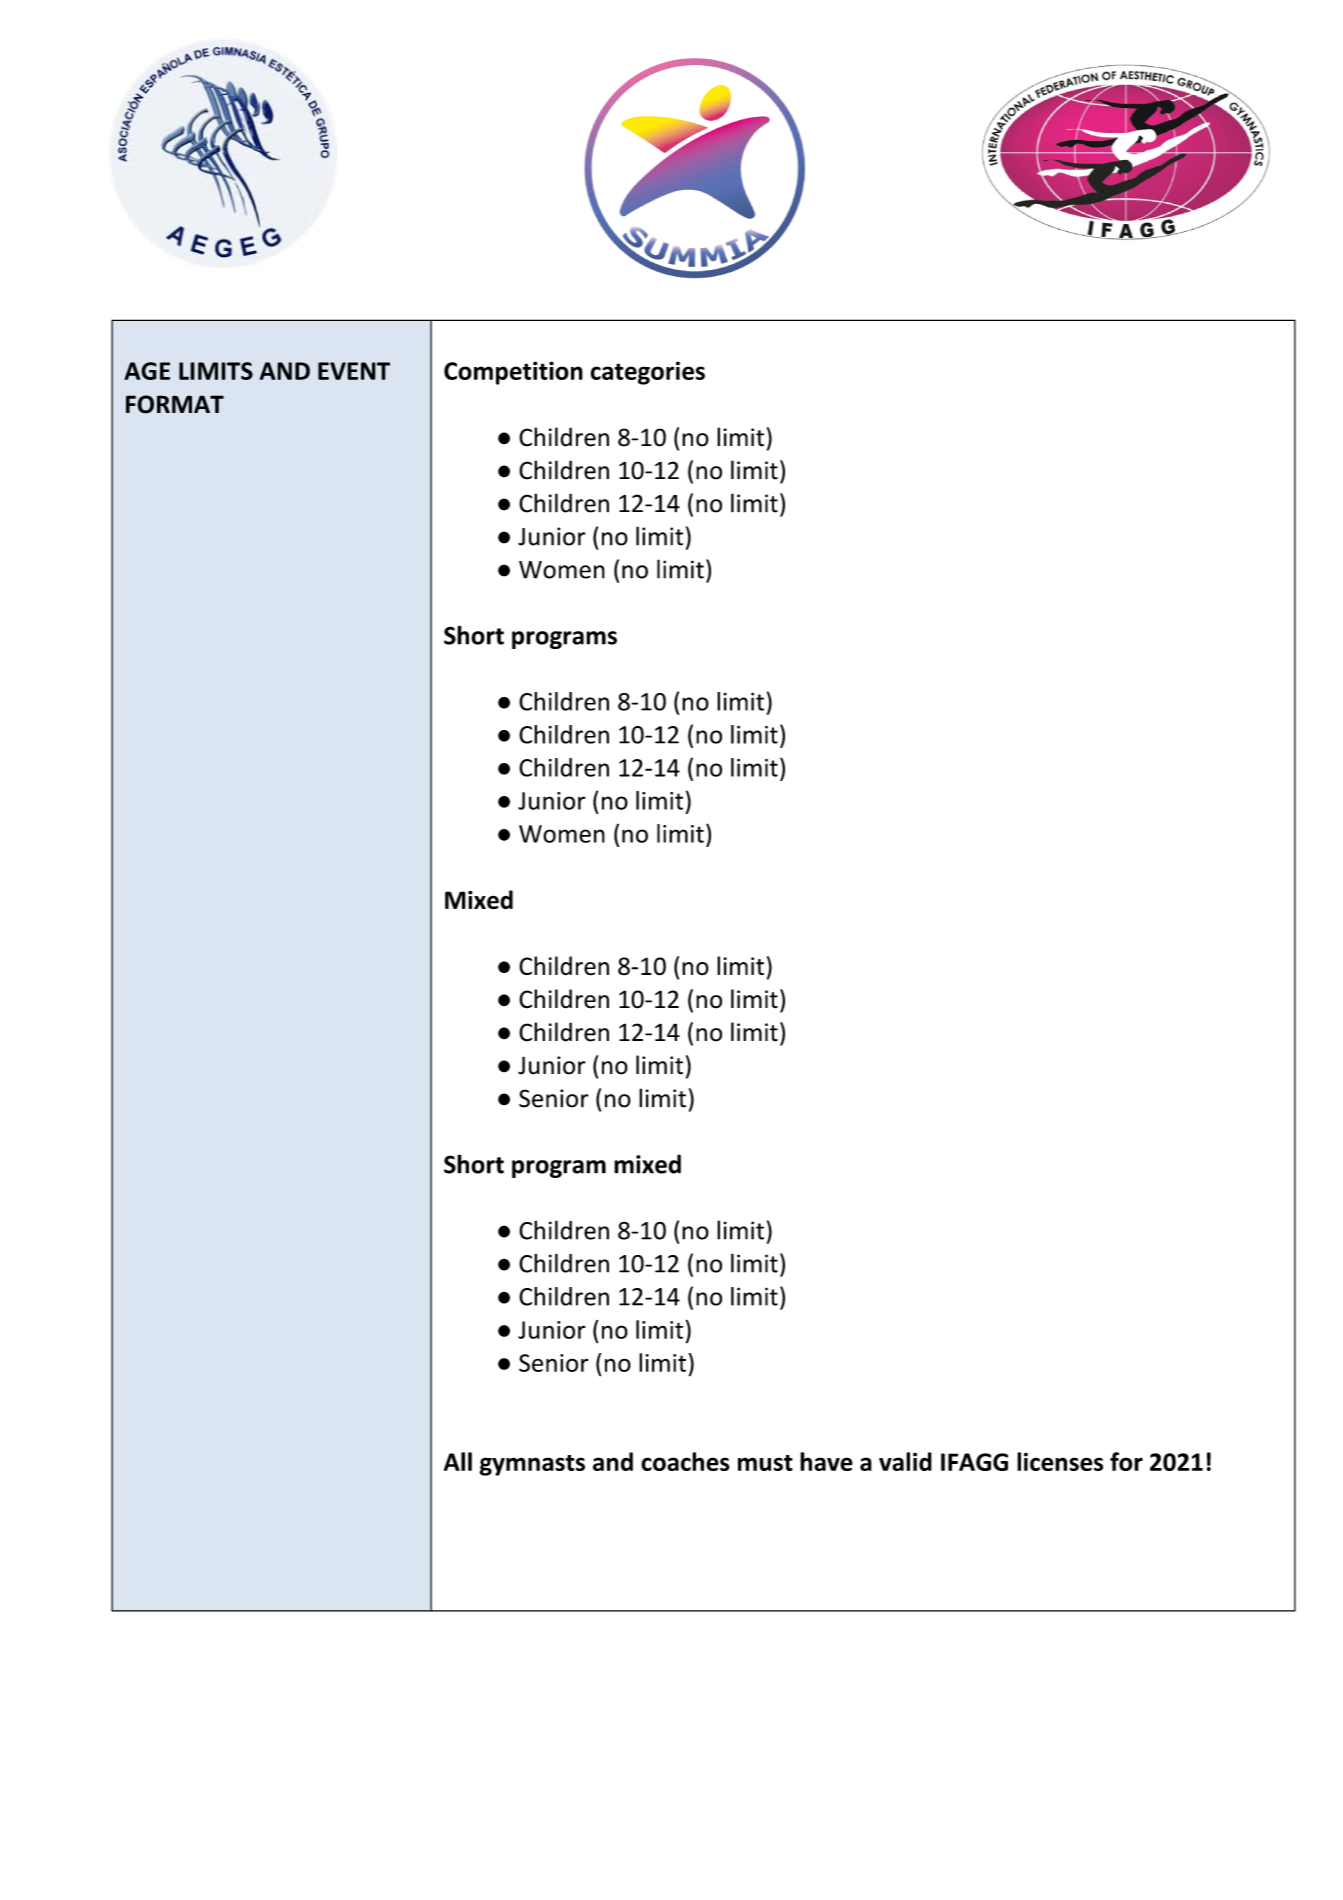 The width and height of the screenshot is (1343, 1900). What do you see at coordinates (685, 1461) in the screenshot?
I see `coaches` at bounding box center [685, 1461].
